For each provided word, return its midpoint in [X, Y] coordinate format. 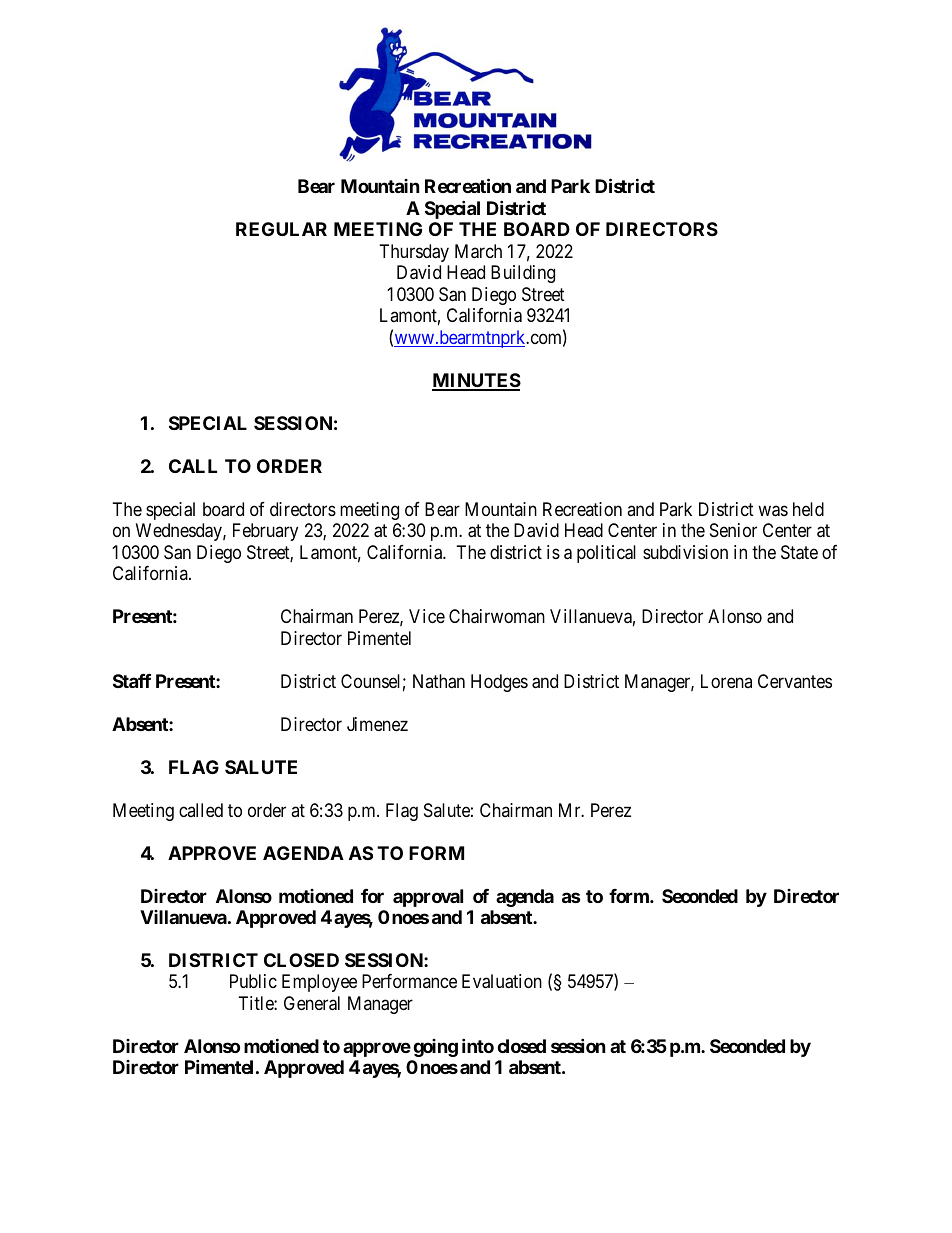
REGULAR [281, 229]
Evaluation [502, 981]
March [478, 251]
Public [253, 981]
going [435, 1048]
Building [523, 274]
